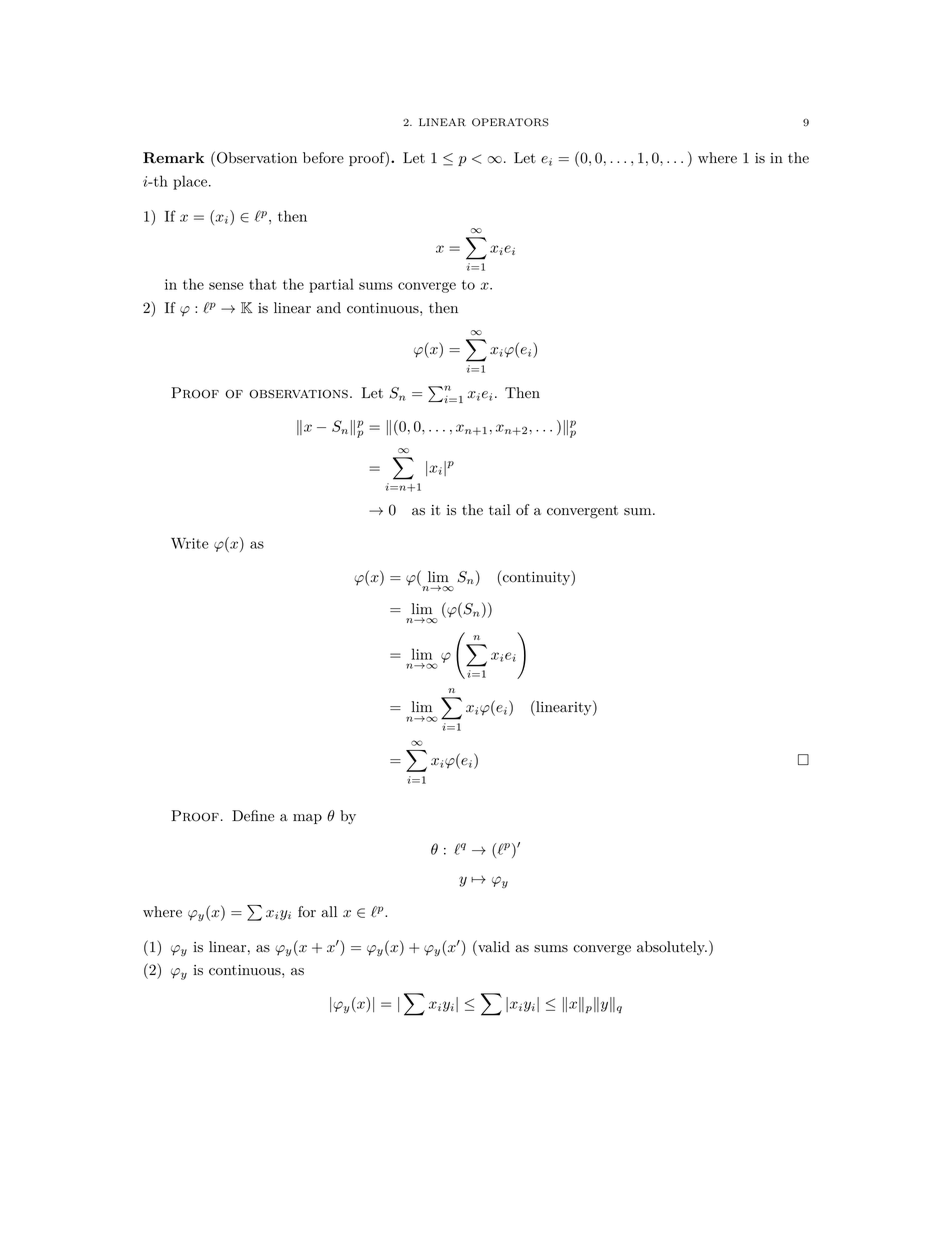  I want to click on absolutely, so click(672, 948).
